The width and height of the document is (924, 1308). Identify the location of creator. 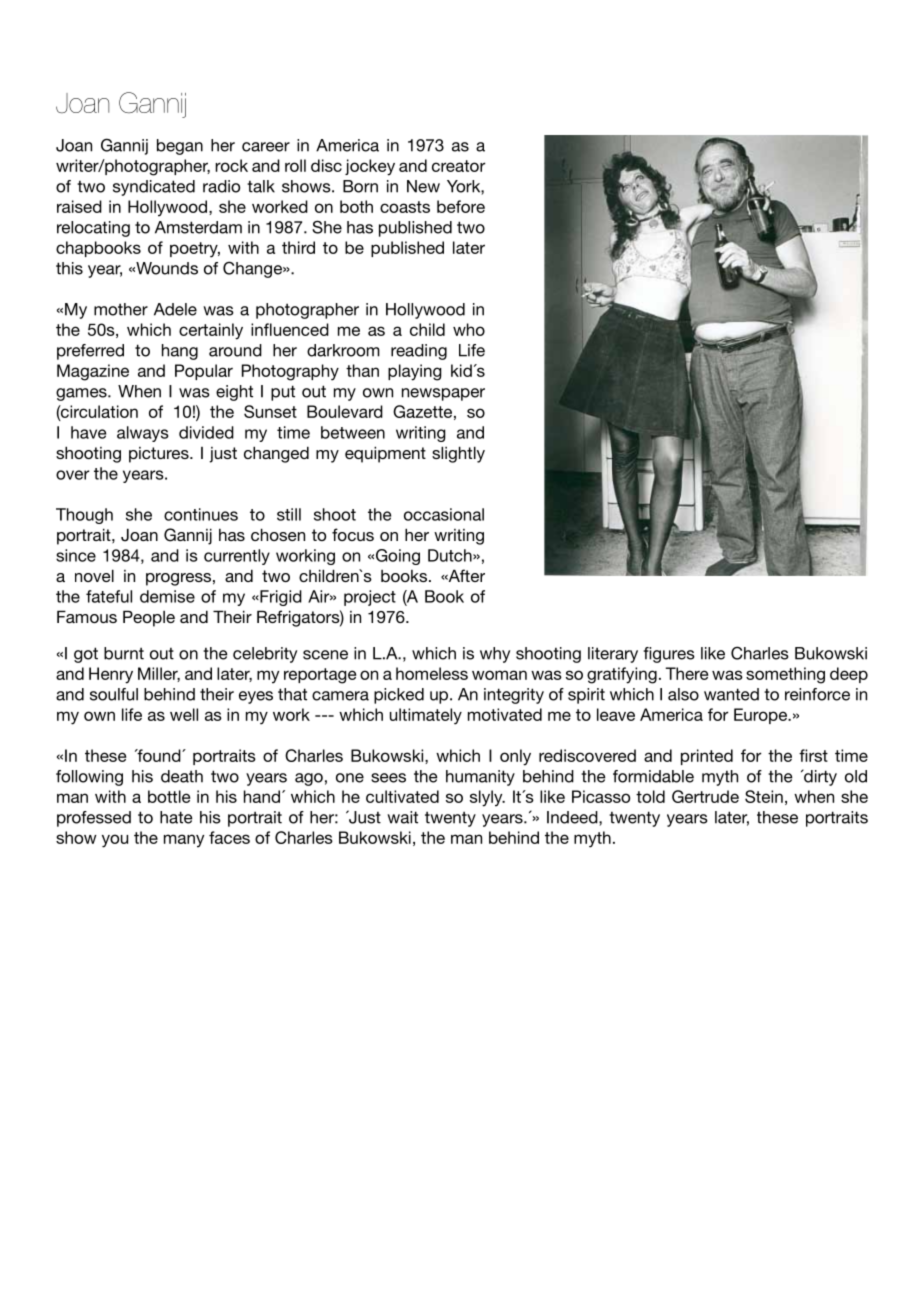
(458, 166).
